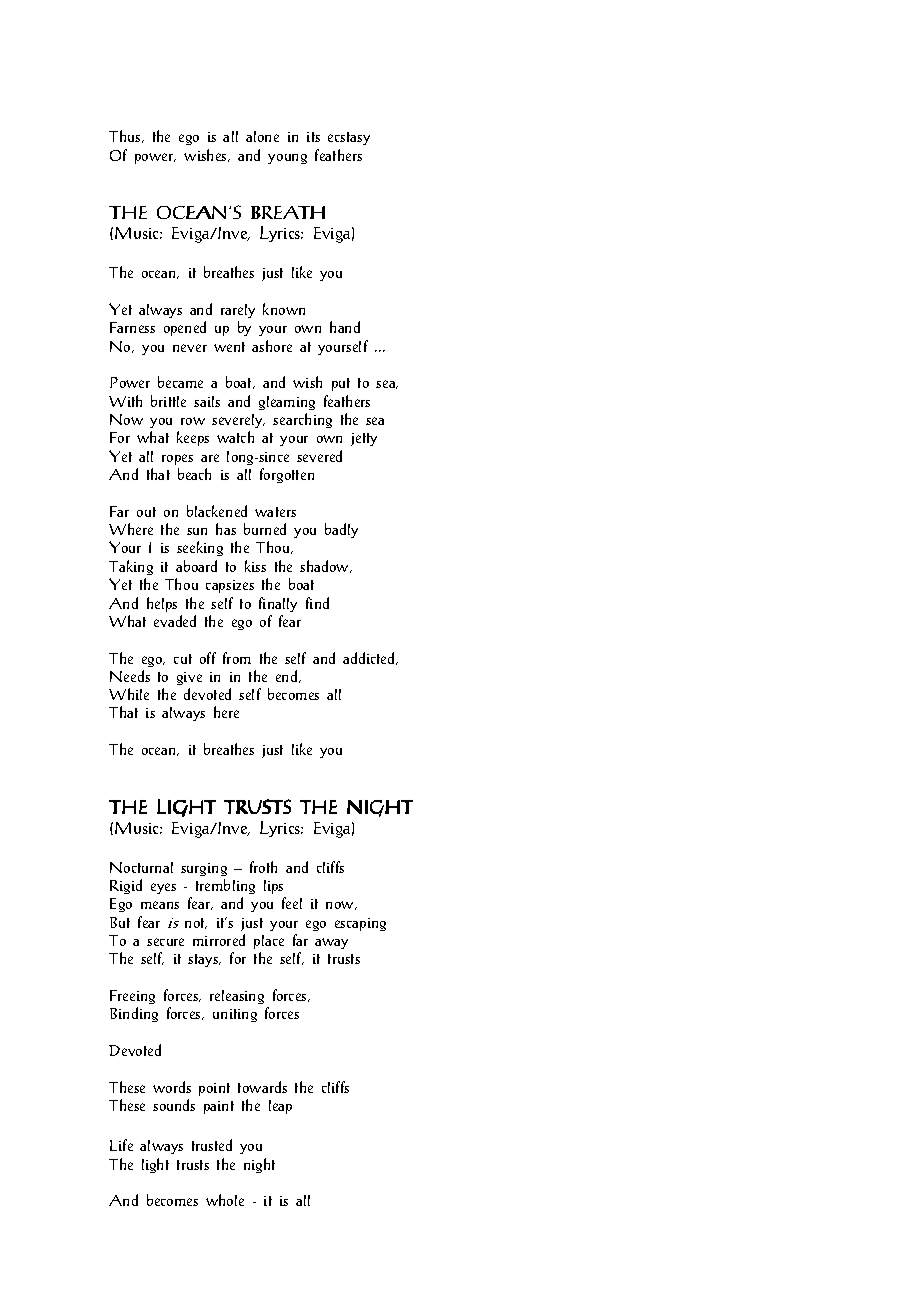 The height and width of the screenshot is (1308, 924). I want to click on releasing, so click(237, 997).
